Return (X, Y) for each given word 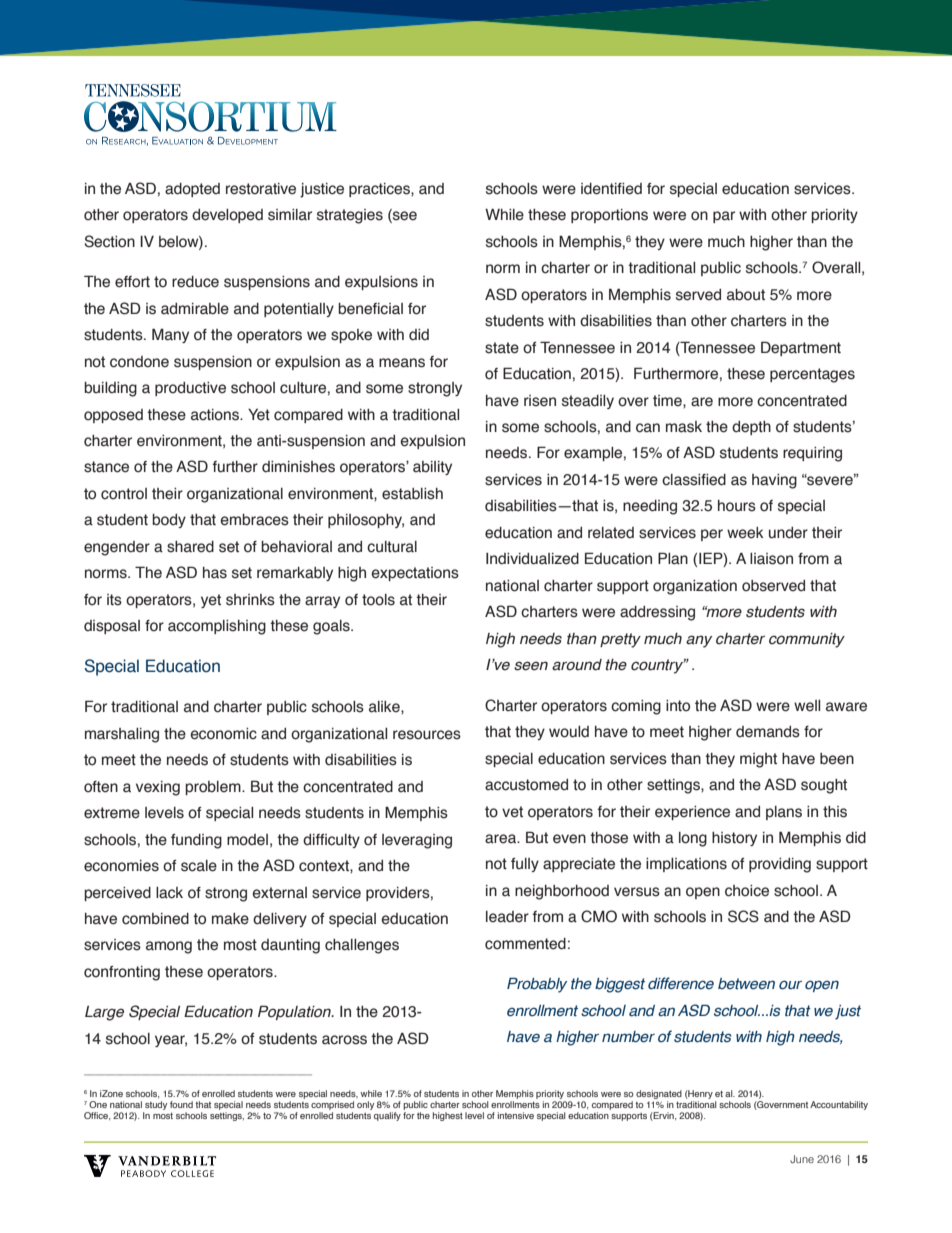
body (169, 521)
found (181, 1104)
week (745, 533)
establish (412, 494)
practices (380, 190)
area (502, 839)
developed (227, 216)
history (734, 839)
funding (196, 841)
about (746, 295)
